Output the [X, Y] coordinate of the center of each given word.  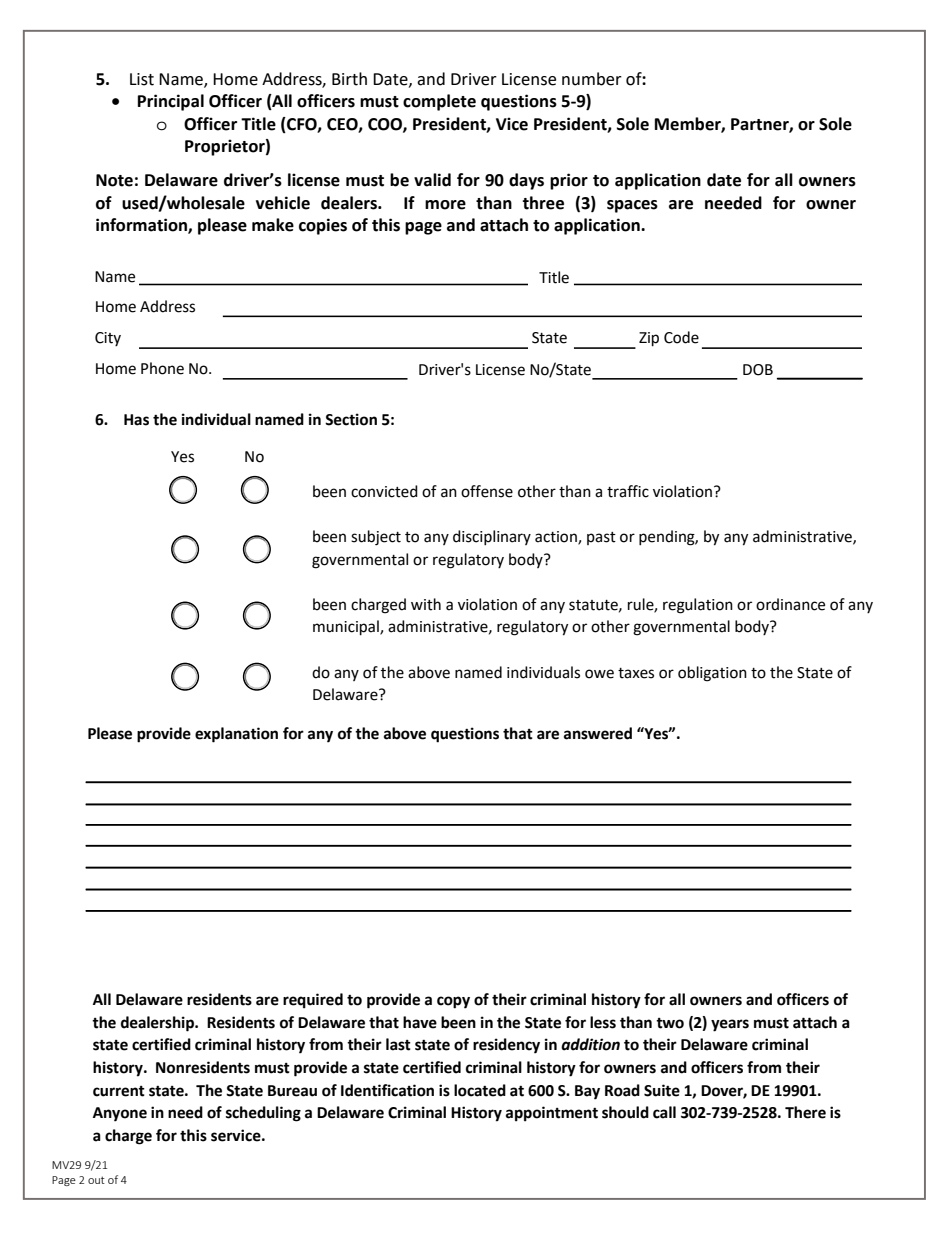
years [730, 1025]
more [445, 205]
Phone [162, 368]
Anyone [120, 1114]
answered [598, 733]
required [313, 1001]
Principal [171, 102]
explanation [236, 735]
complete [439, 102]
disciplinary [492, 537]
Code [681, 337]
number [592, 79]
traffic [628, 491]
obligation [712, 674]
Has [136, 420]
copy [453, 1002]
